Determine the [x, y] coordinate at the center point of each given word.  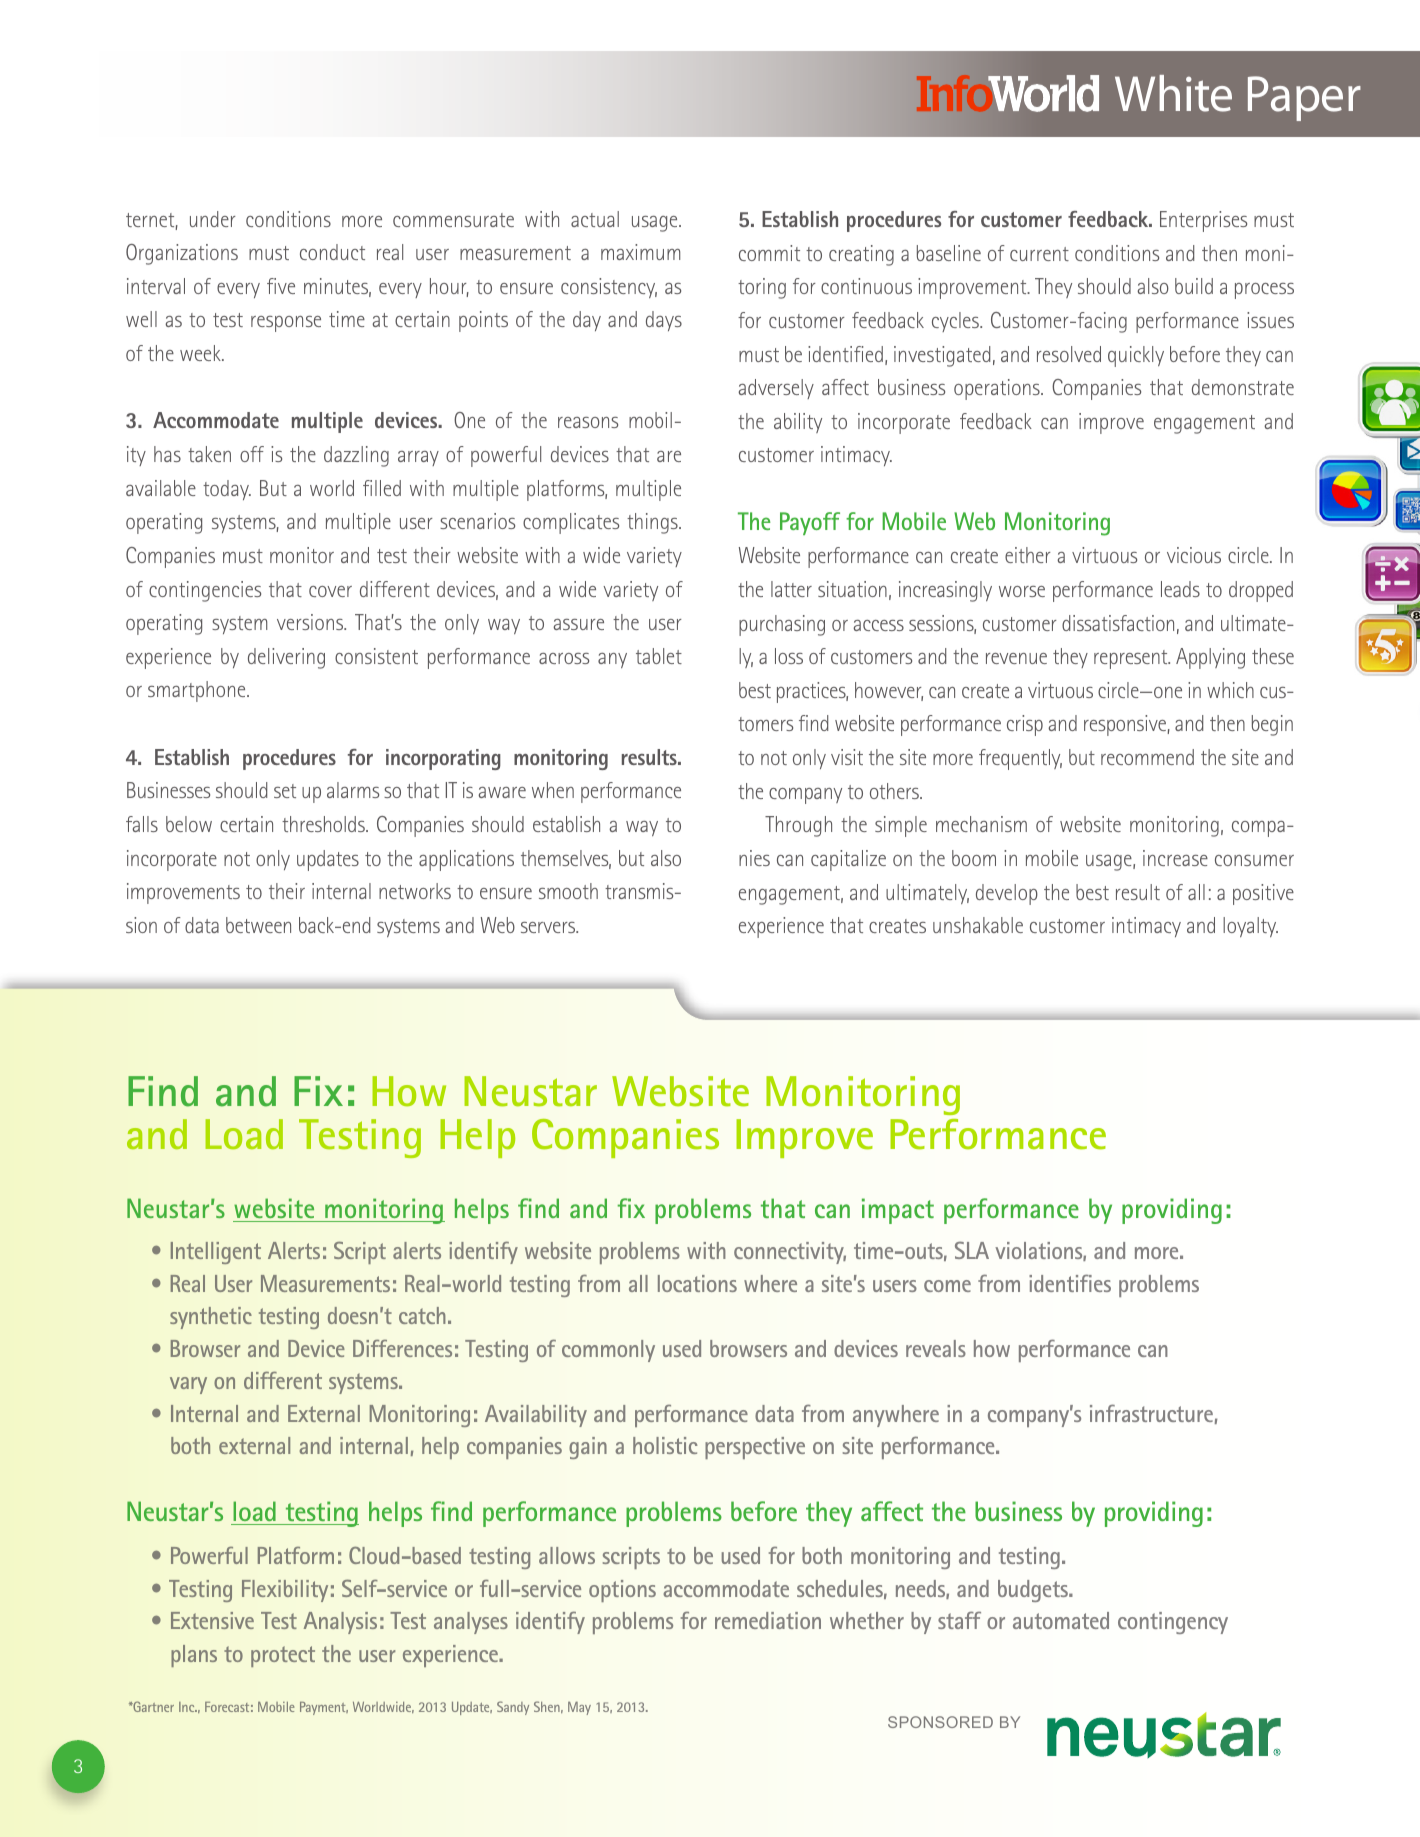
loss [789, 656]
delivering [286, 658]
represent [1132, 659]
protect [283, 1656]
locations [697, 1283]
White [1173, 93]
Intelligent [216, 1253]
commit [769, 253]
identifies [1070, 1283]
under [213, 219]
